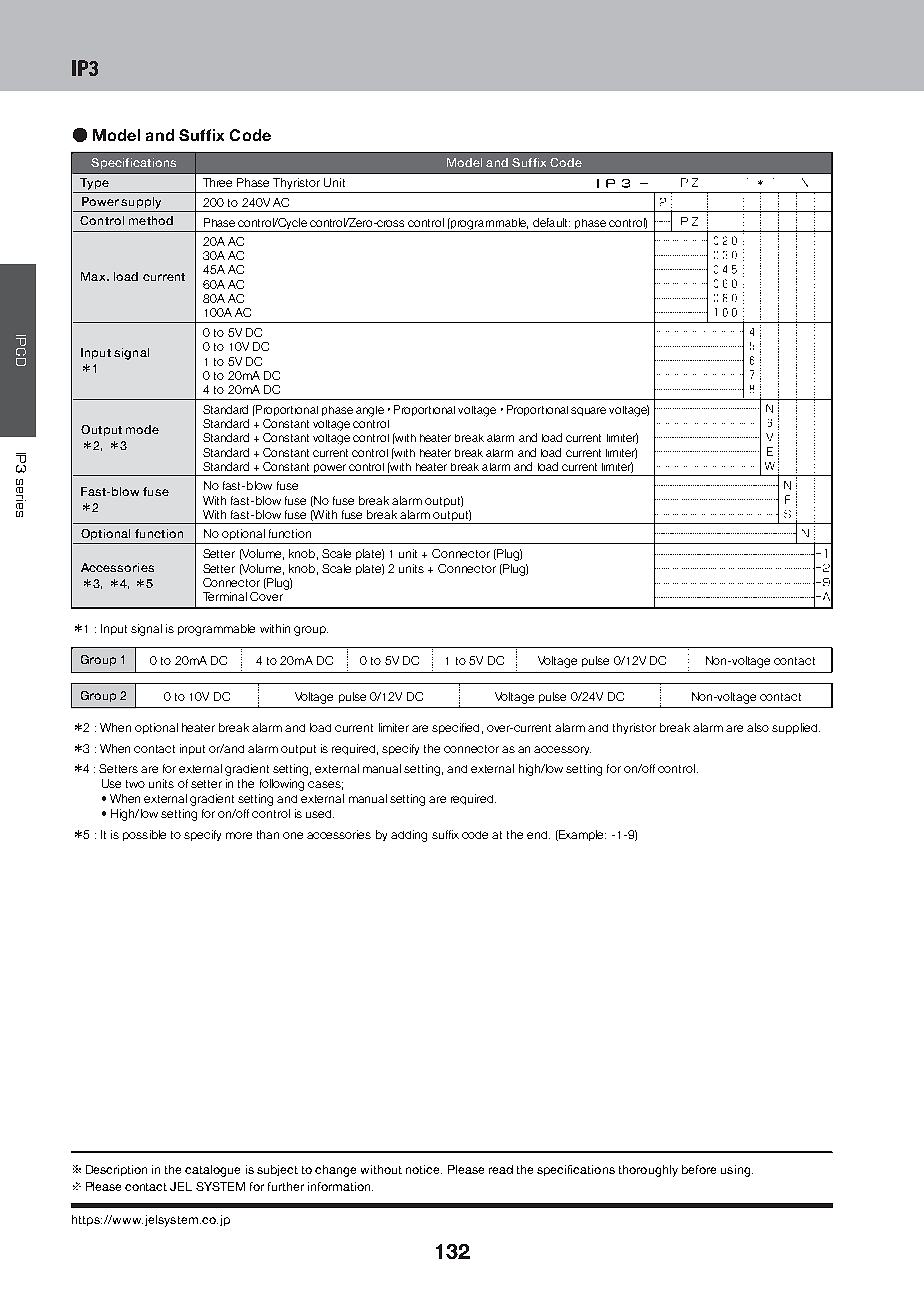 The image size is (924, 1305). I want to click on default, so click(551, 222).
